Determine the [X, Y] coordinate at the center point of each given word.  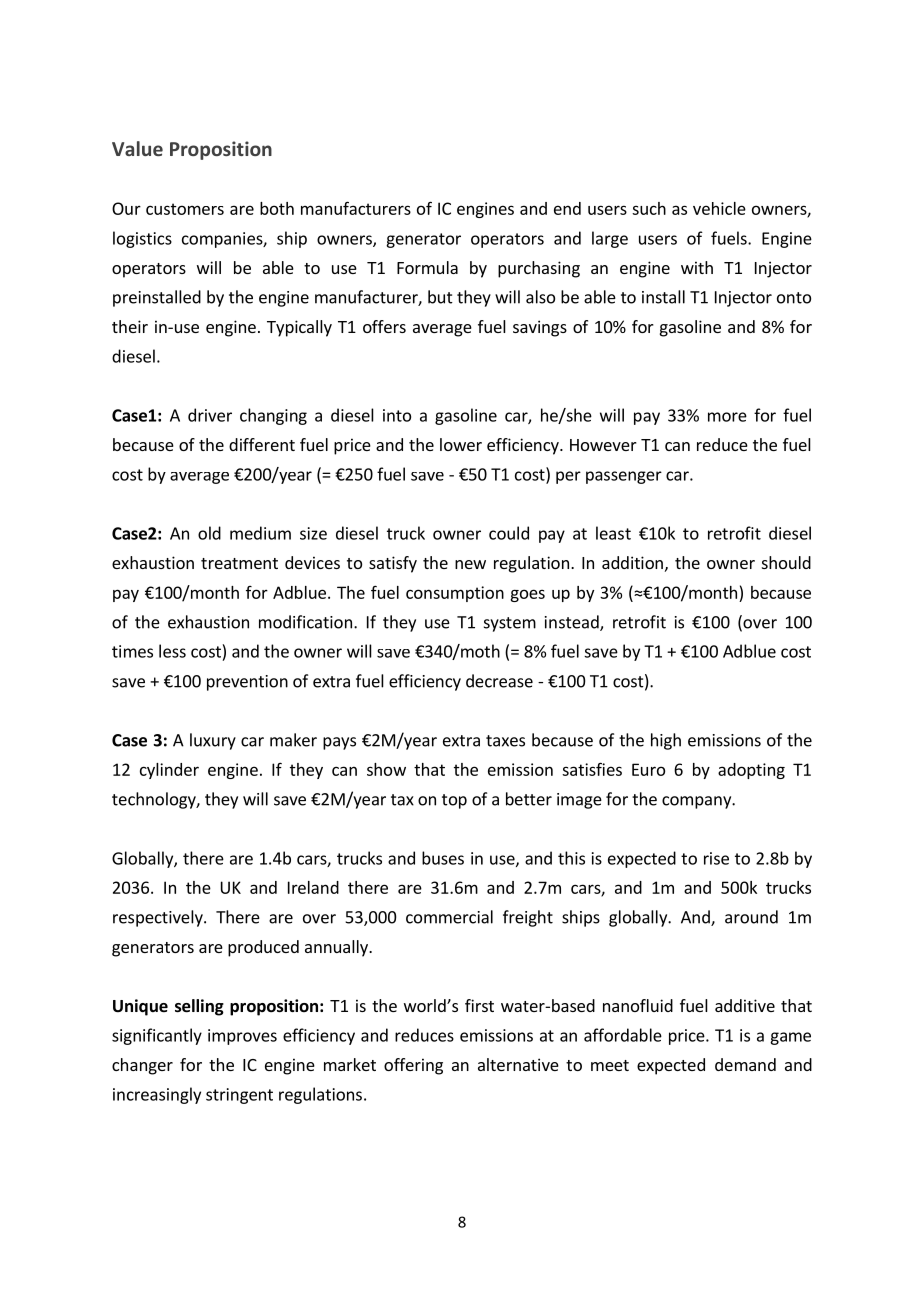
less [172, 651]
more [727, 417]
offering [413, 1066]
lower [461, 444]
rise [716, 858]
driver [210, 415]
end [567, 208]
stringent [239, 1096]
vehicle [719, 208]
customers [185, 209]
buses [443, 858]
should [786, 562]
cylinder [169, 771]
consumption [455, 594]
